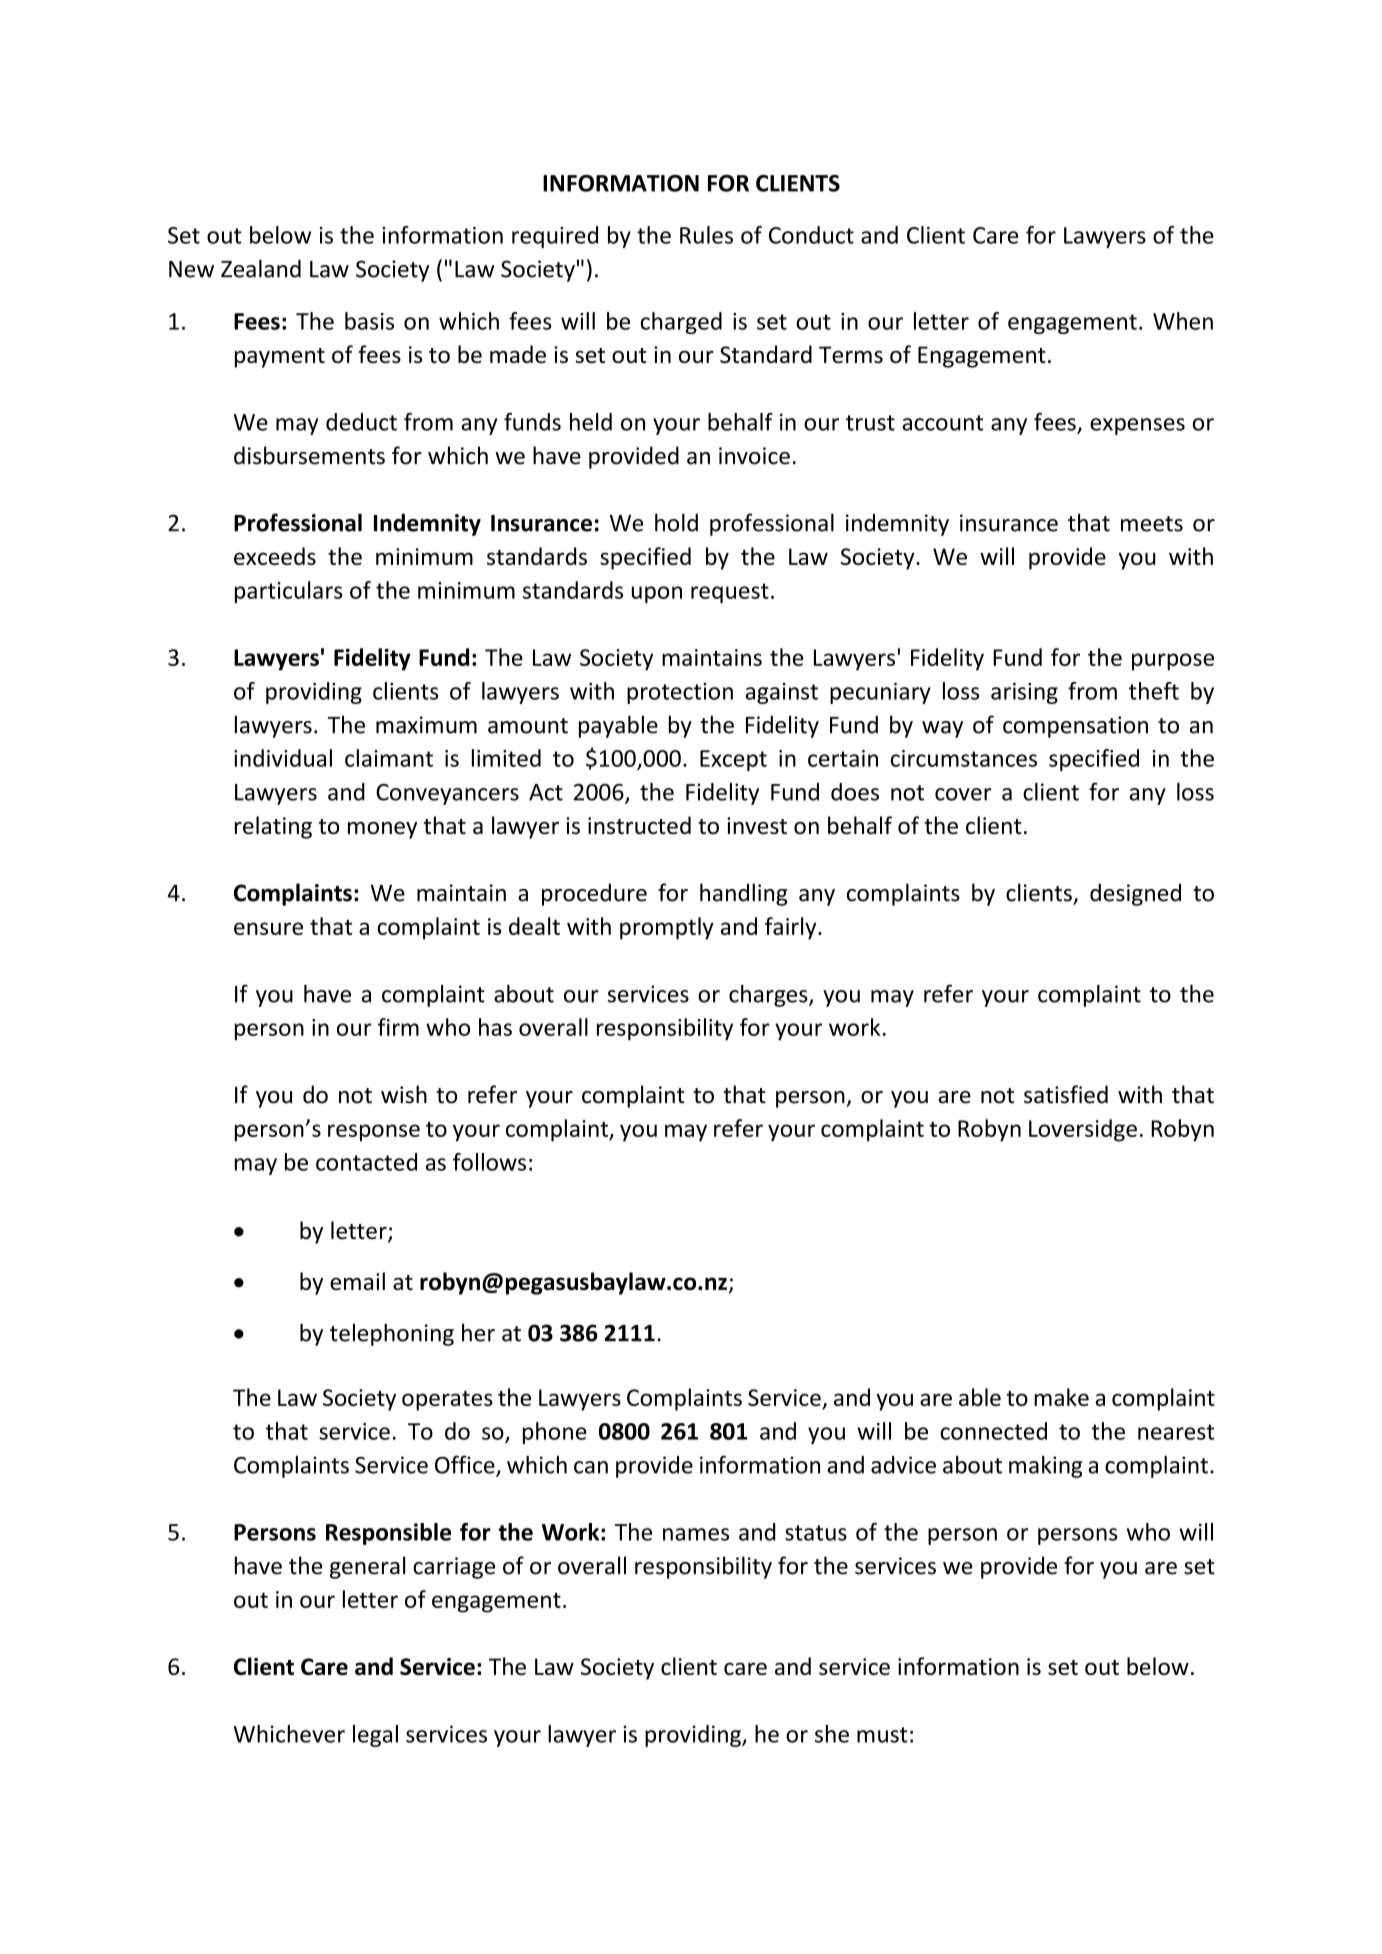 The image size is (1382, 1954). Describe the element at coordinates (681, 323) in the screenshot. I see `charged` at that location.
